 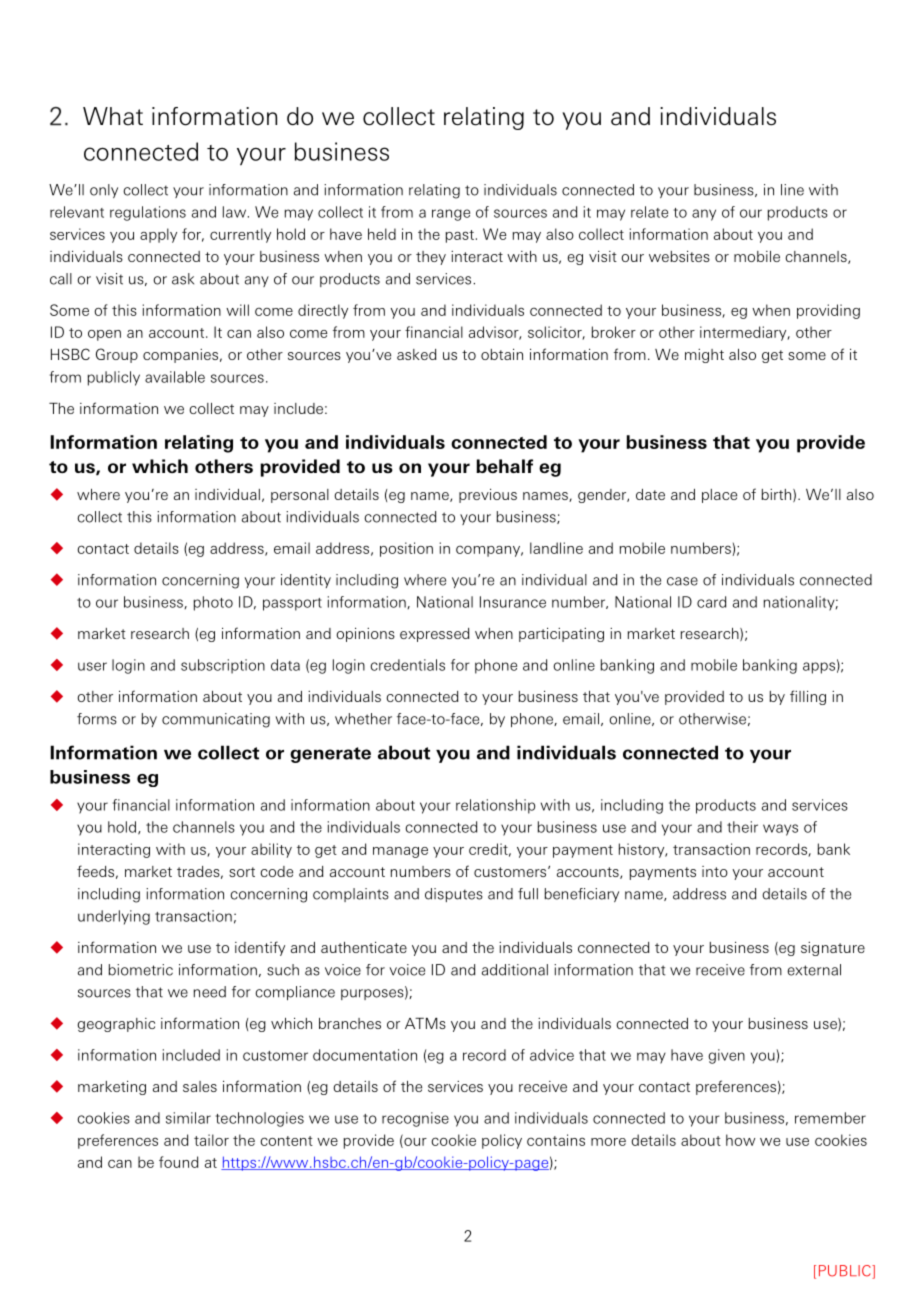 I want to click on relate, so click(x=649, y=212).
